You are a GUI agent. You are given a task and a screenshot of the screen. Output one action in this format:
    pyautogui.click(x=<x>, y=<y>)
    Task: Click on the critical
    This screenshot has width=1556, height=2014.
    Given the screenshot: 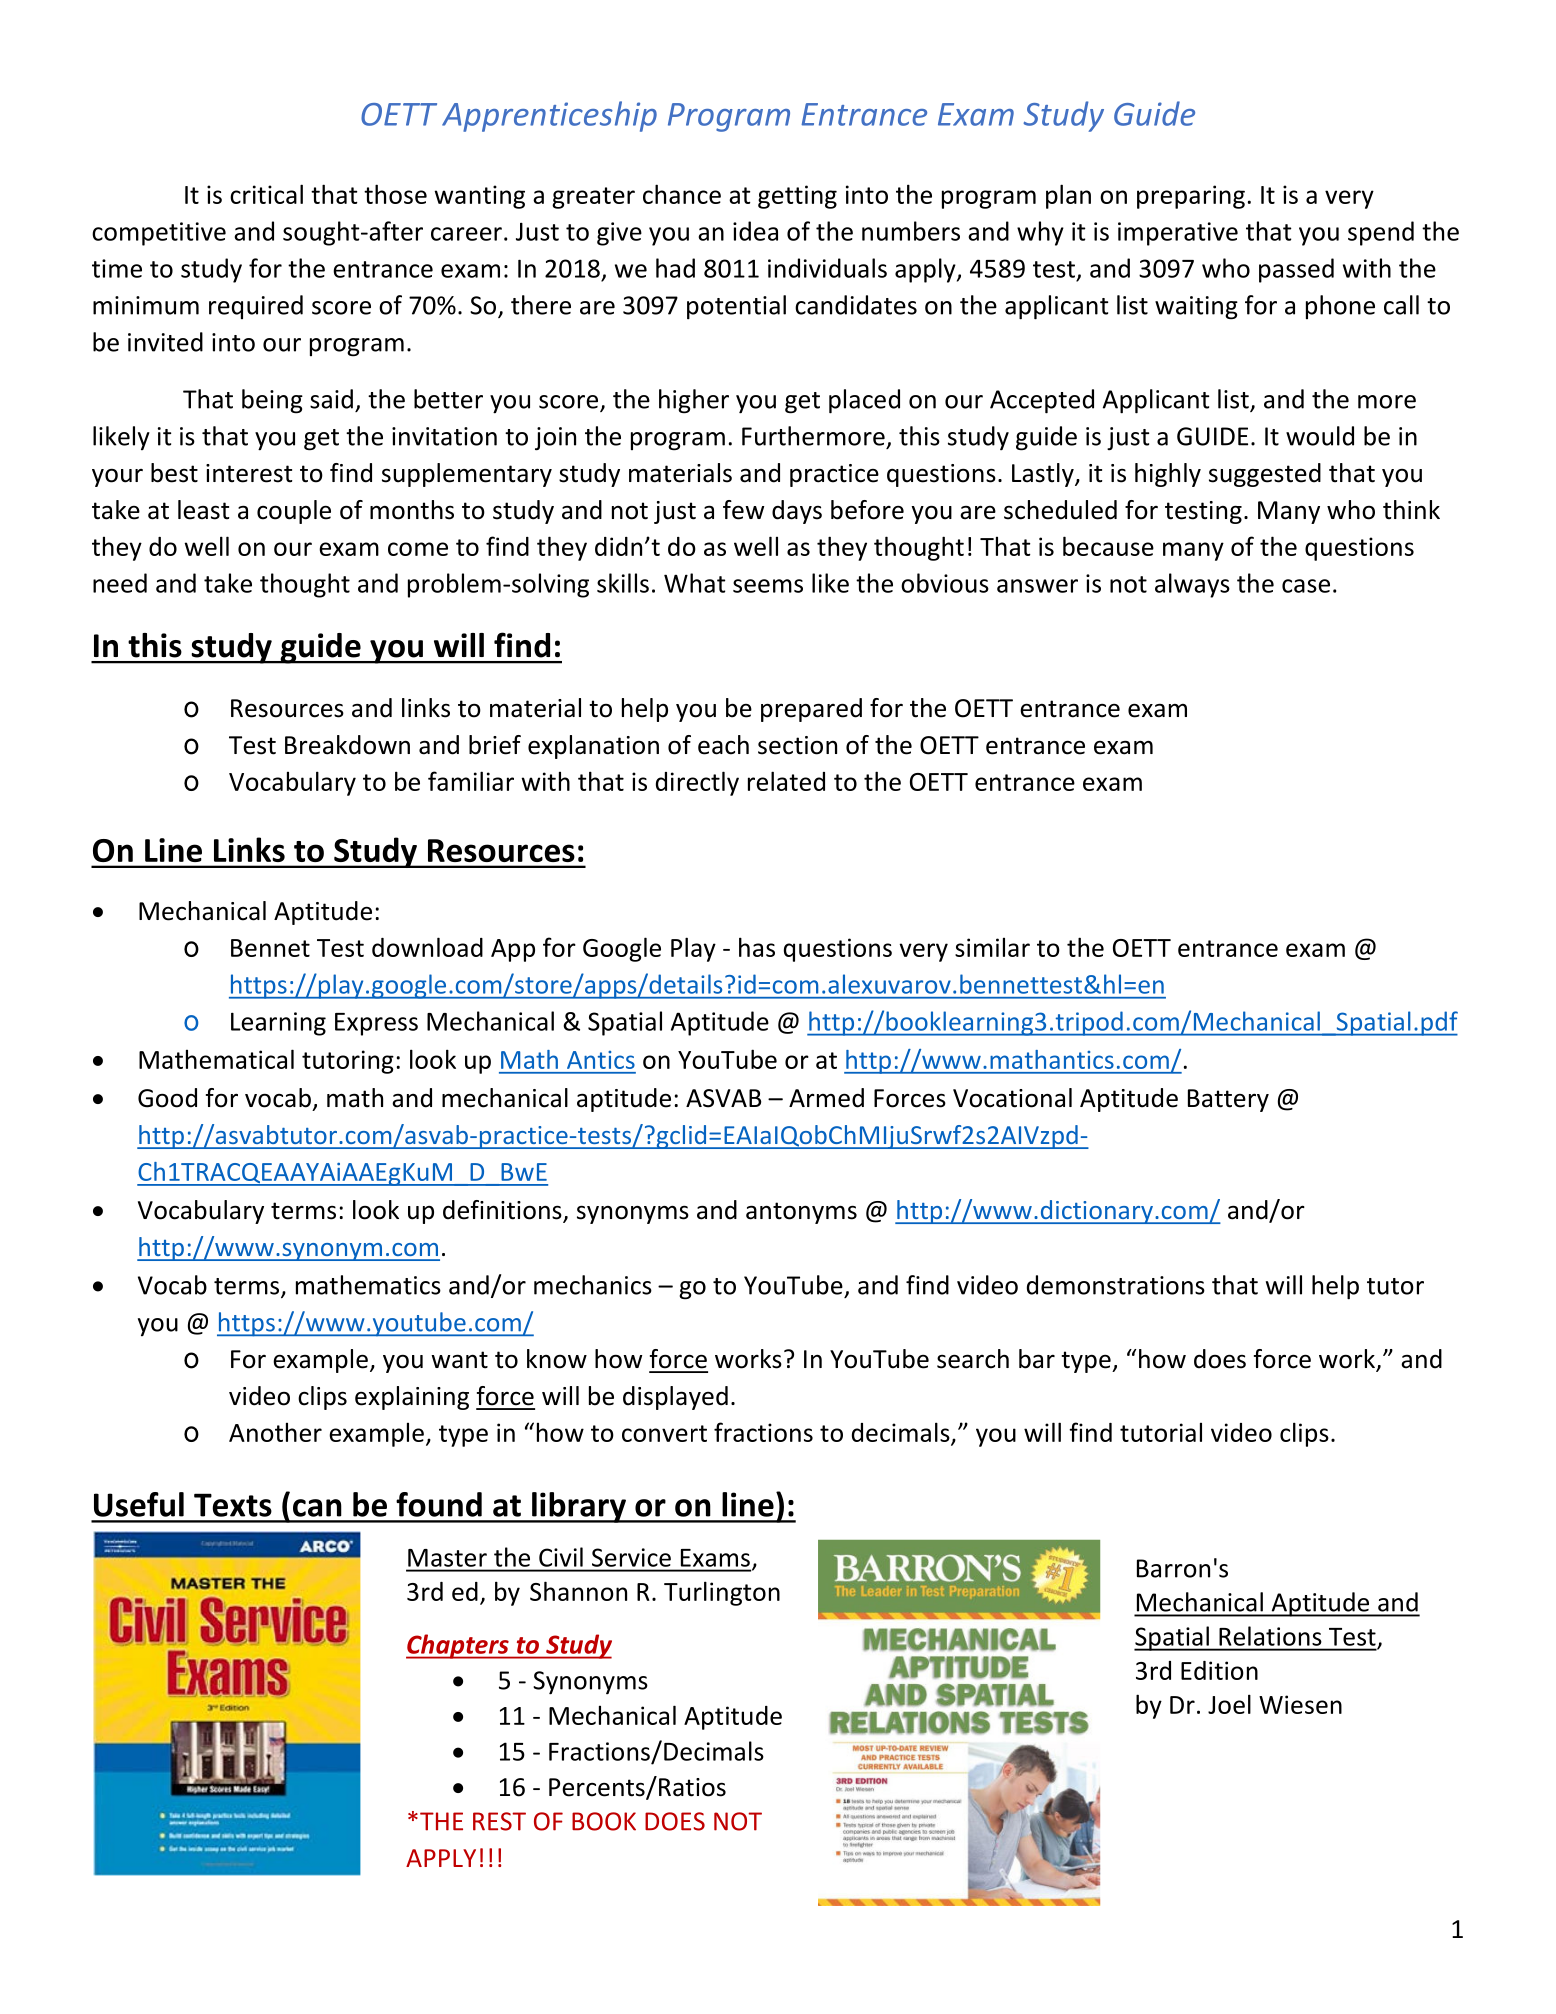 What is the action you would take?
    pyautogui.click(x=266, y=194)
